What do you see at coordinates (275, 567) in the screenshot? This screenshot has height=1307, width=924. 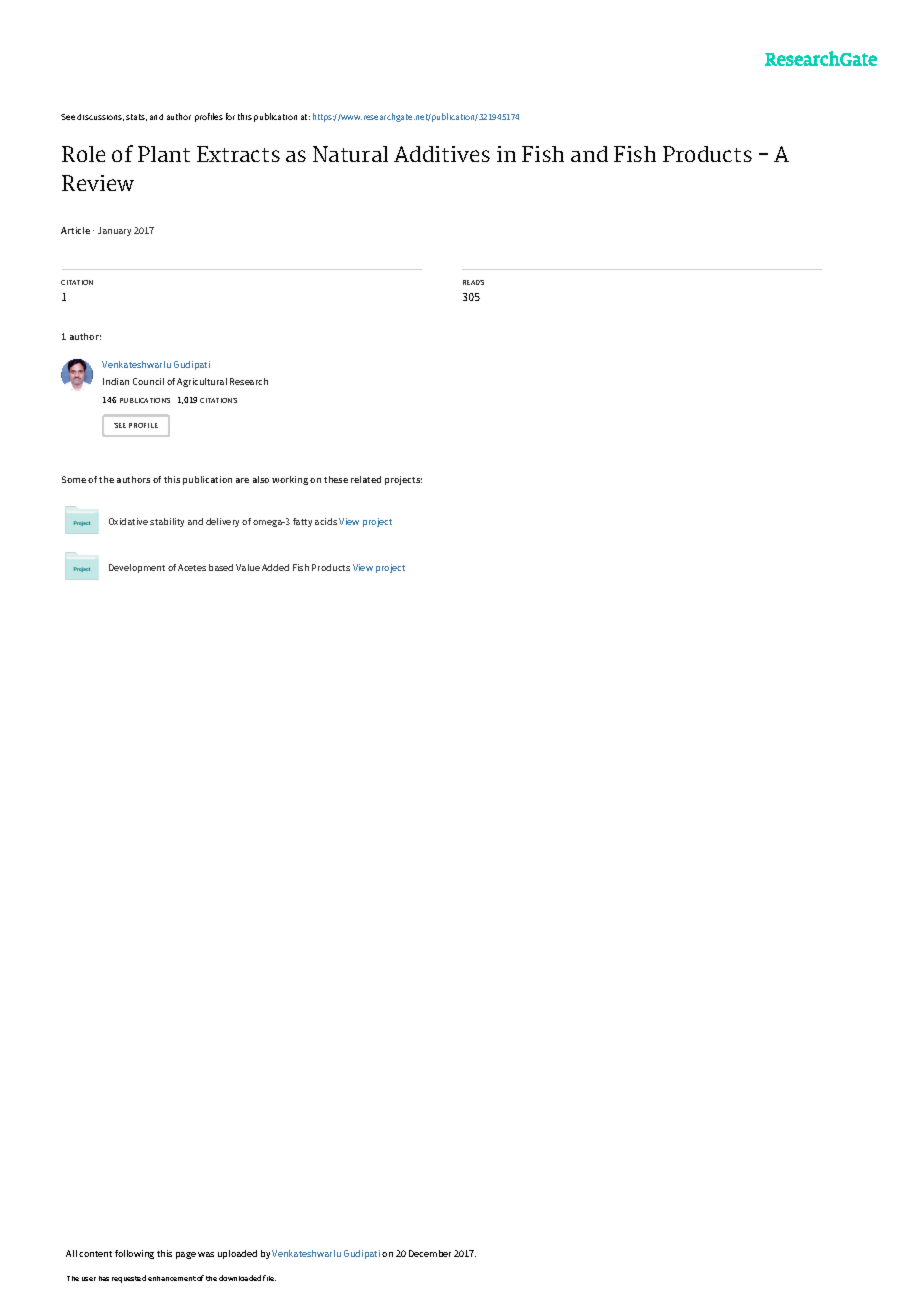 I see `Added` at bounding box center [275, 567].
